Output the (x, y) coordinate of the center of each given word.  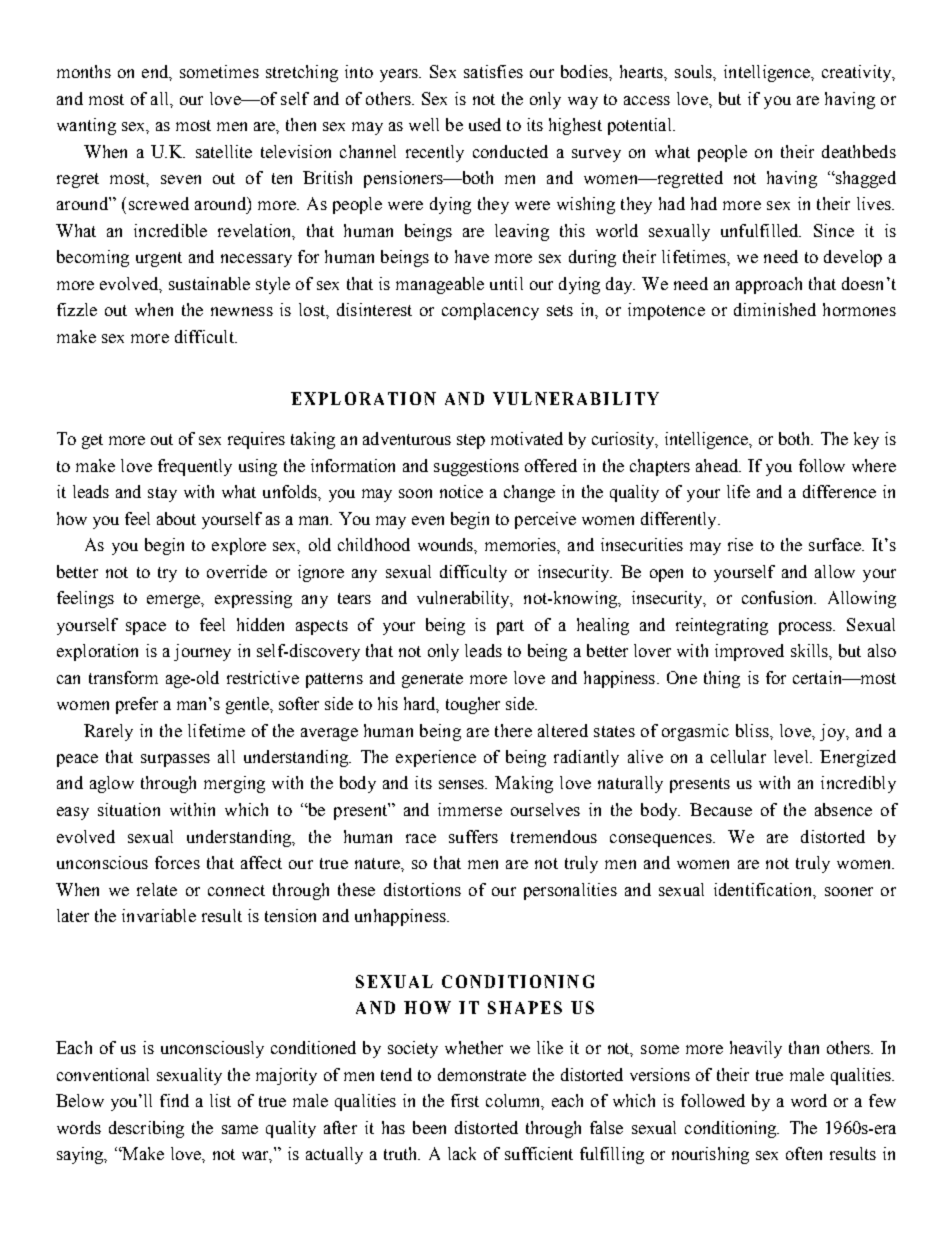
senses (463, 784)
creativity (858, 73)
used (485, 124)
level (792, 756)
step (471, 441)
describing (146, 1129)
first (465, 1100)
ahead (718, 465)
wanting (86, 126)
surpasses (175, 760)
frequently (195, 467)
